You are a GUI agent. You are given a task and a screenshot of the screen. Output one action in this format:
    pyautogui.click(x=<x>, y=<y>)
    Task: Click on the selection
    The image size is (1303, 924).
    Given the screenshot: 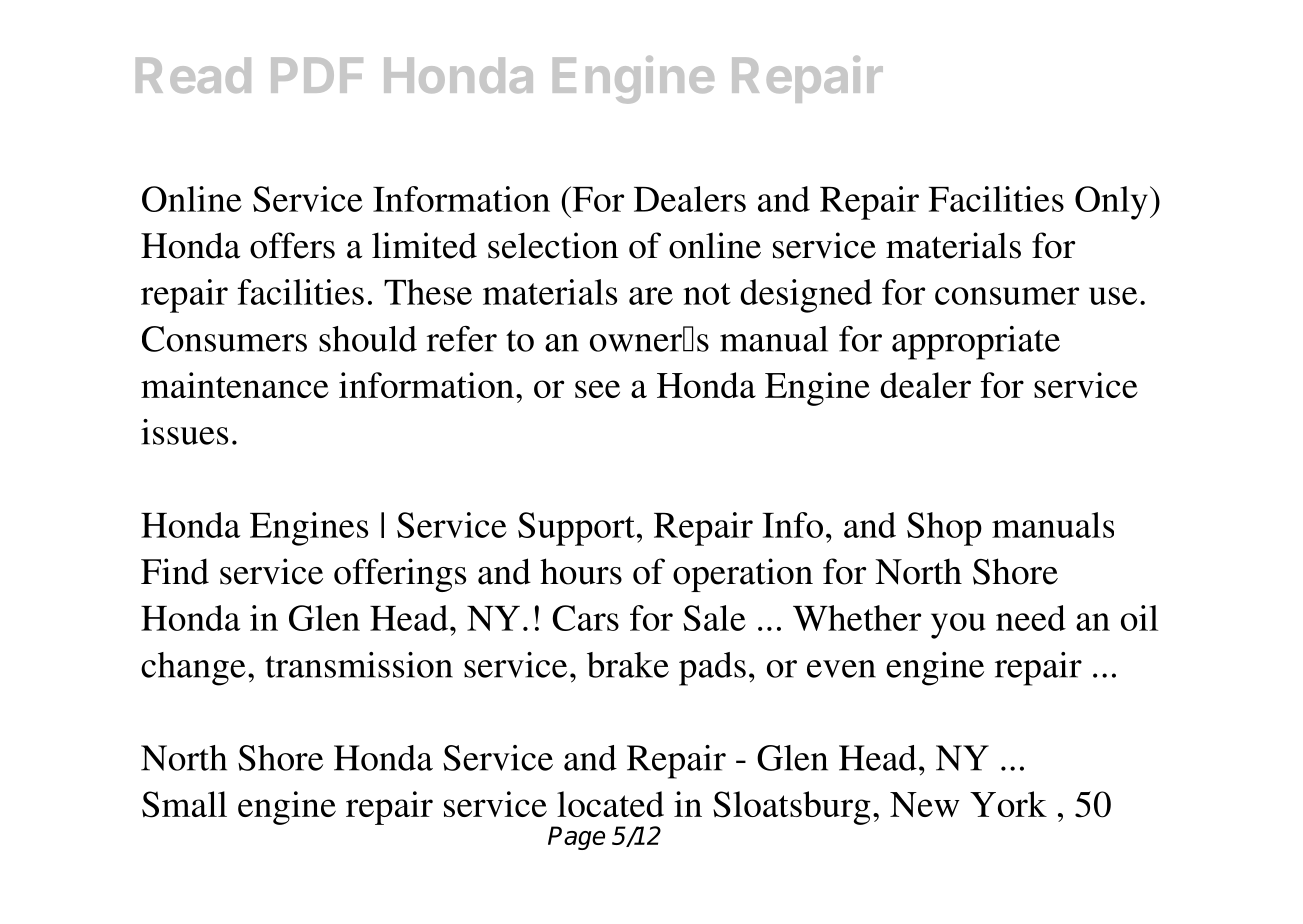 What is the action you would take?
    pyautogui.click(x=553, y=245)
